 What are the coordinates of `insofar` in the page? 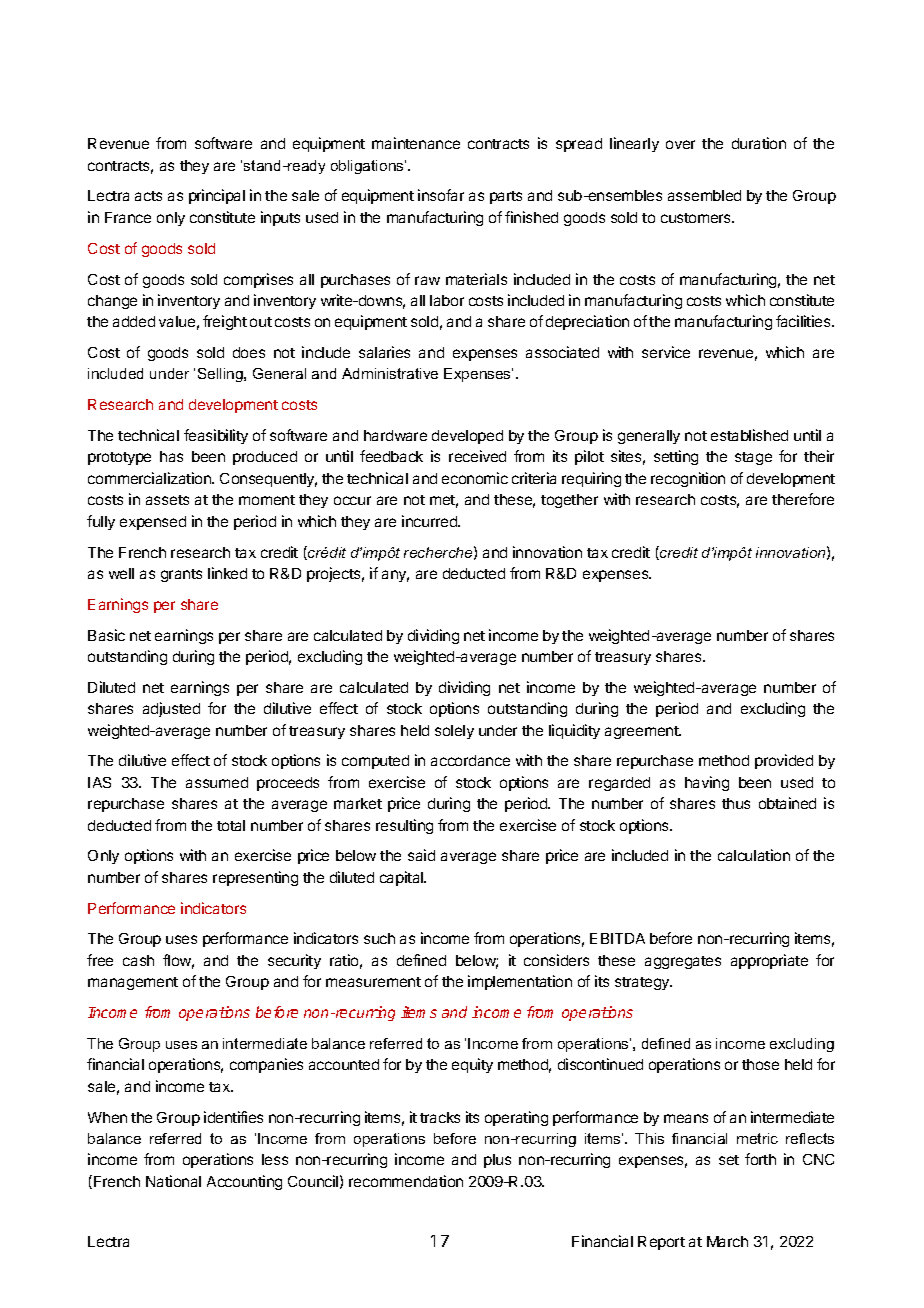 It's located at (441, 195).
